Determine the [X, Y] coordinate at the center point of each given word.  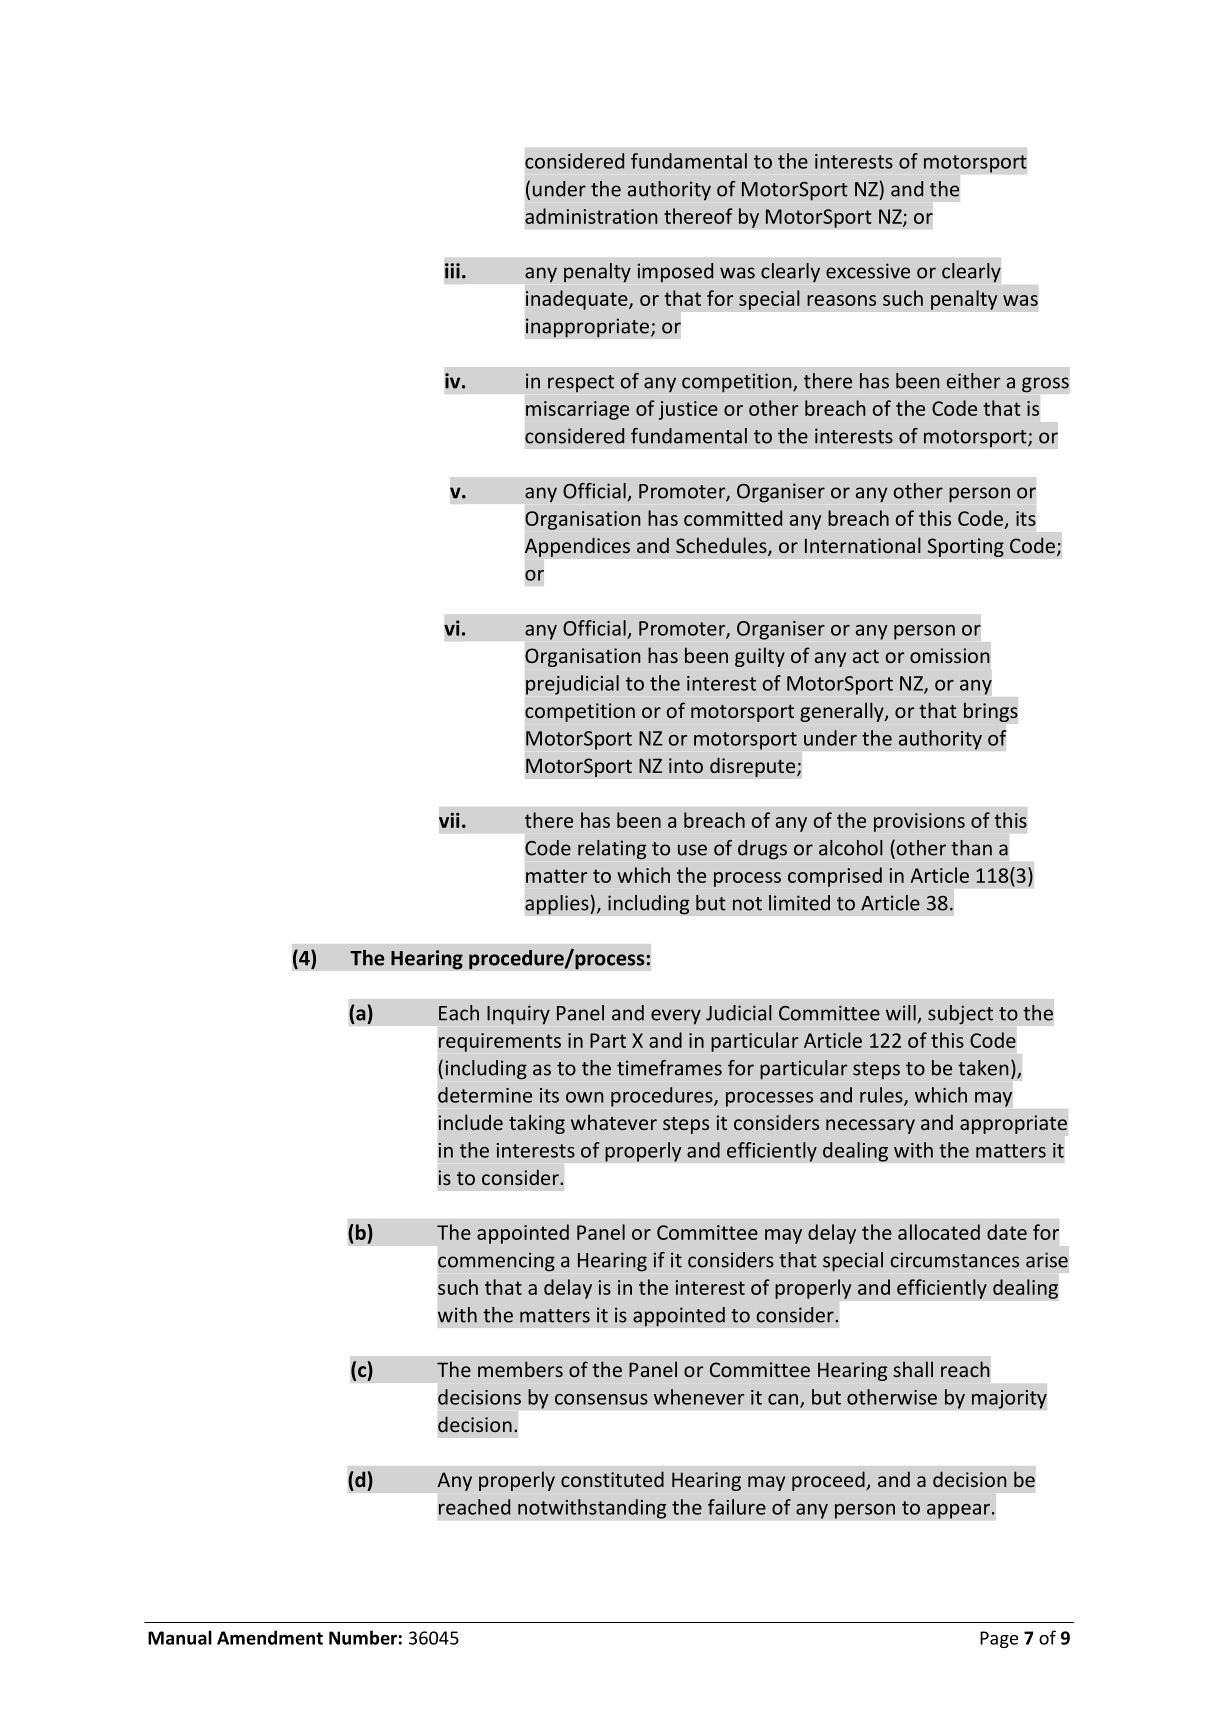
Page [999, 1639]
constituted [612, 1479]
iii [452, 271]
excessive [868, 271]
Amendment [270, 1637]
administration [591, 216]
